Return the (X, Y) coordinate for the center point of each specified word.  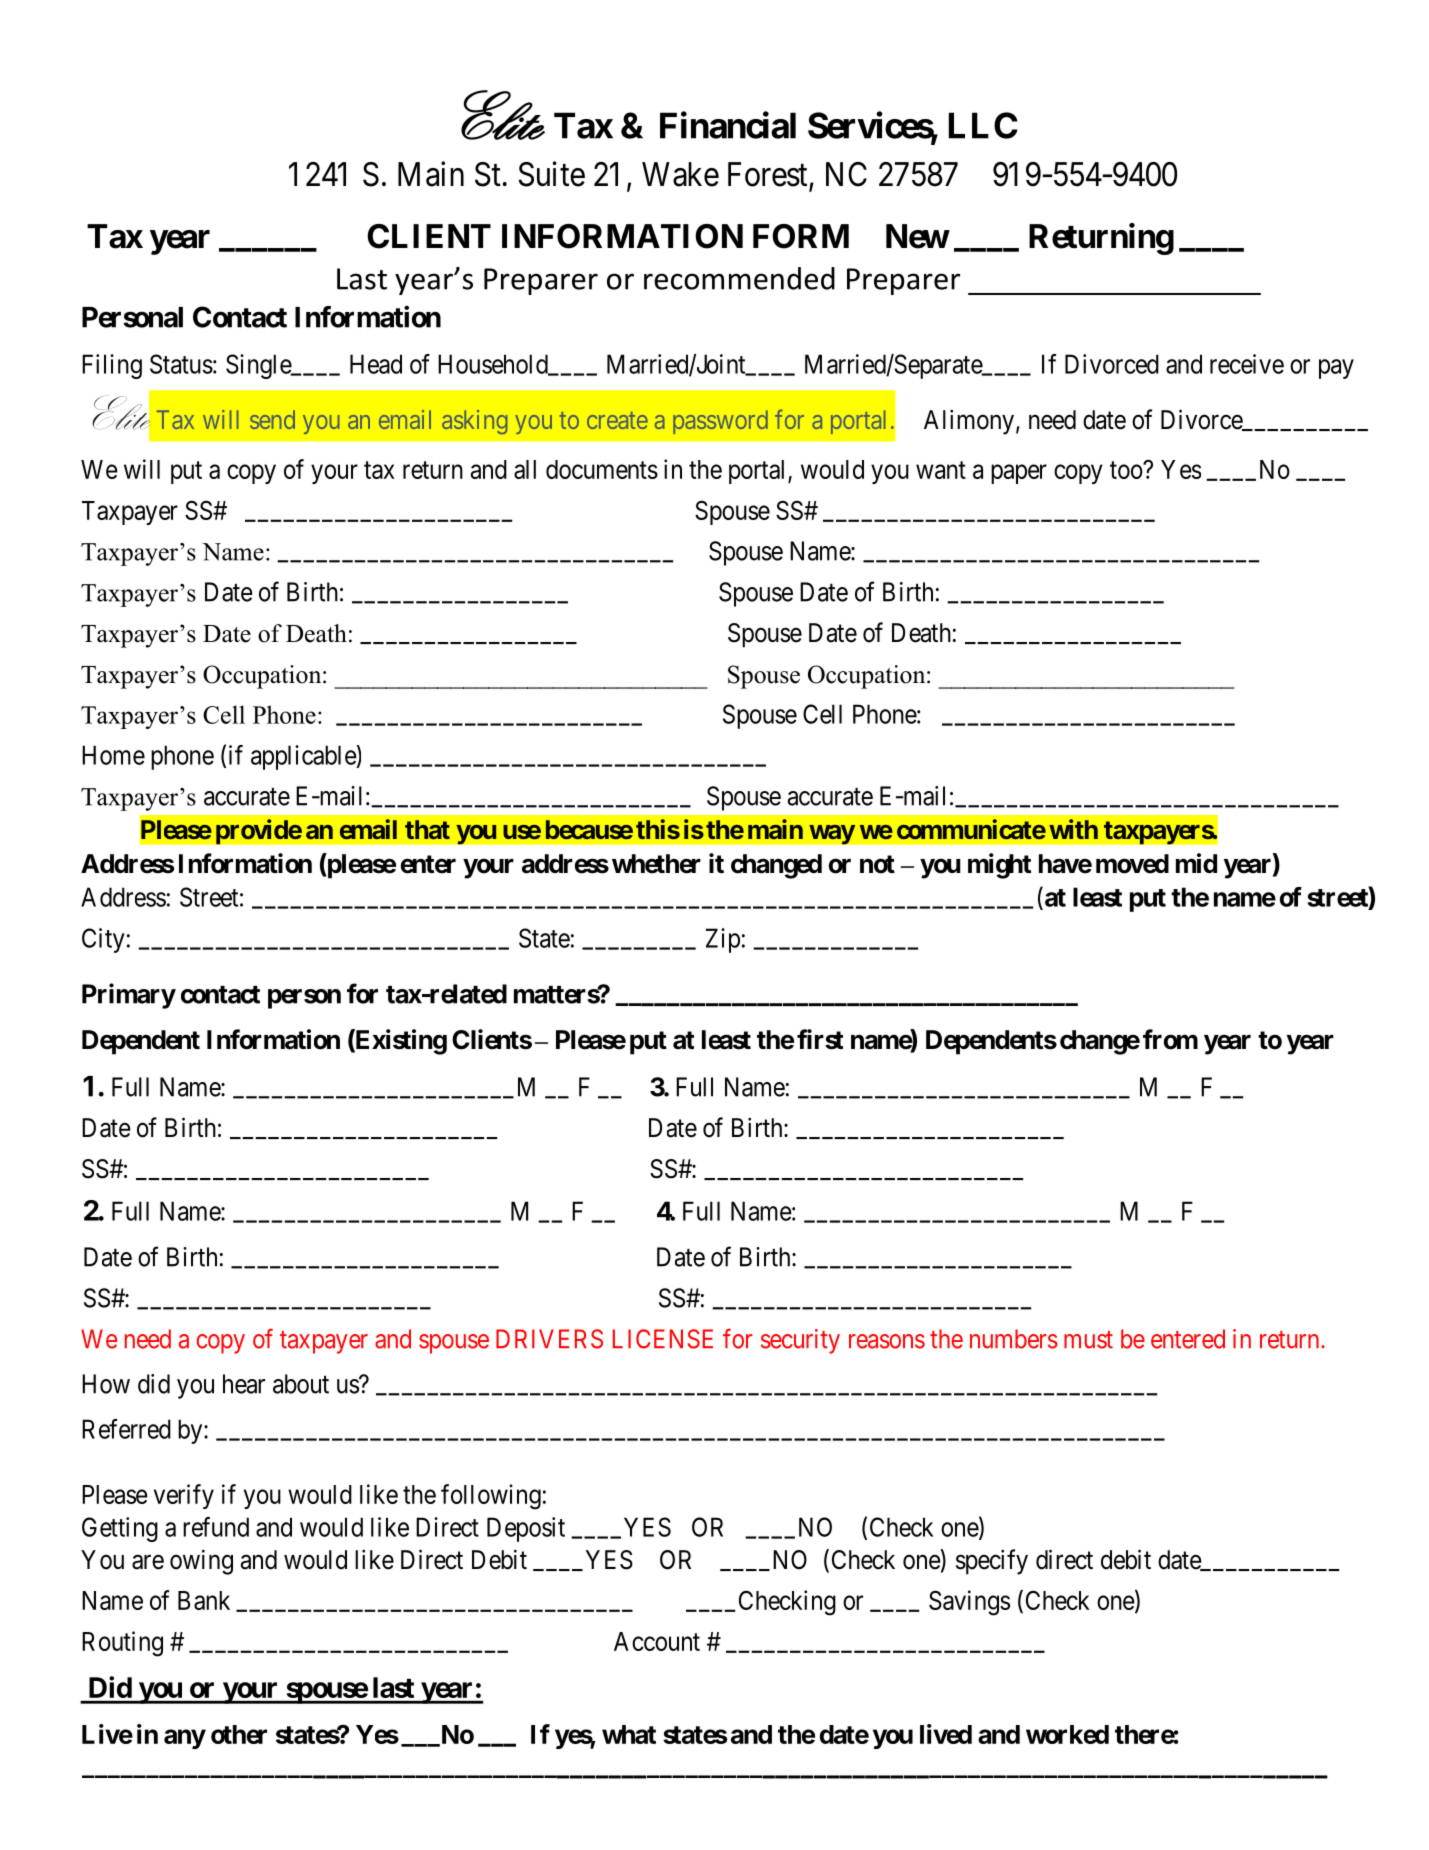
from (1170, 1039)
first (820, 1039)
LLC (983, 125)
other (239, 1734)
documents (602, 469)
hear (244, 1384)
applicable (304, 757)
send (272, 419)
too (1127, 470)
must (1088, 1340)
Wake (680, 174)
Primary (129, 996)
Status (181, 364)
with (1073, 829)
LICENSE (663, 1339)
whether (656, 864)
